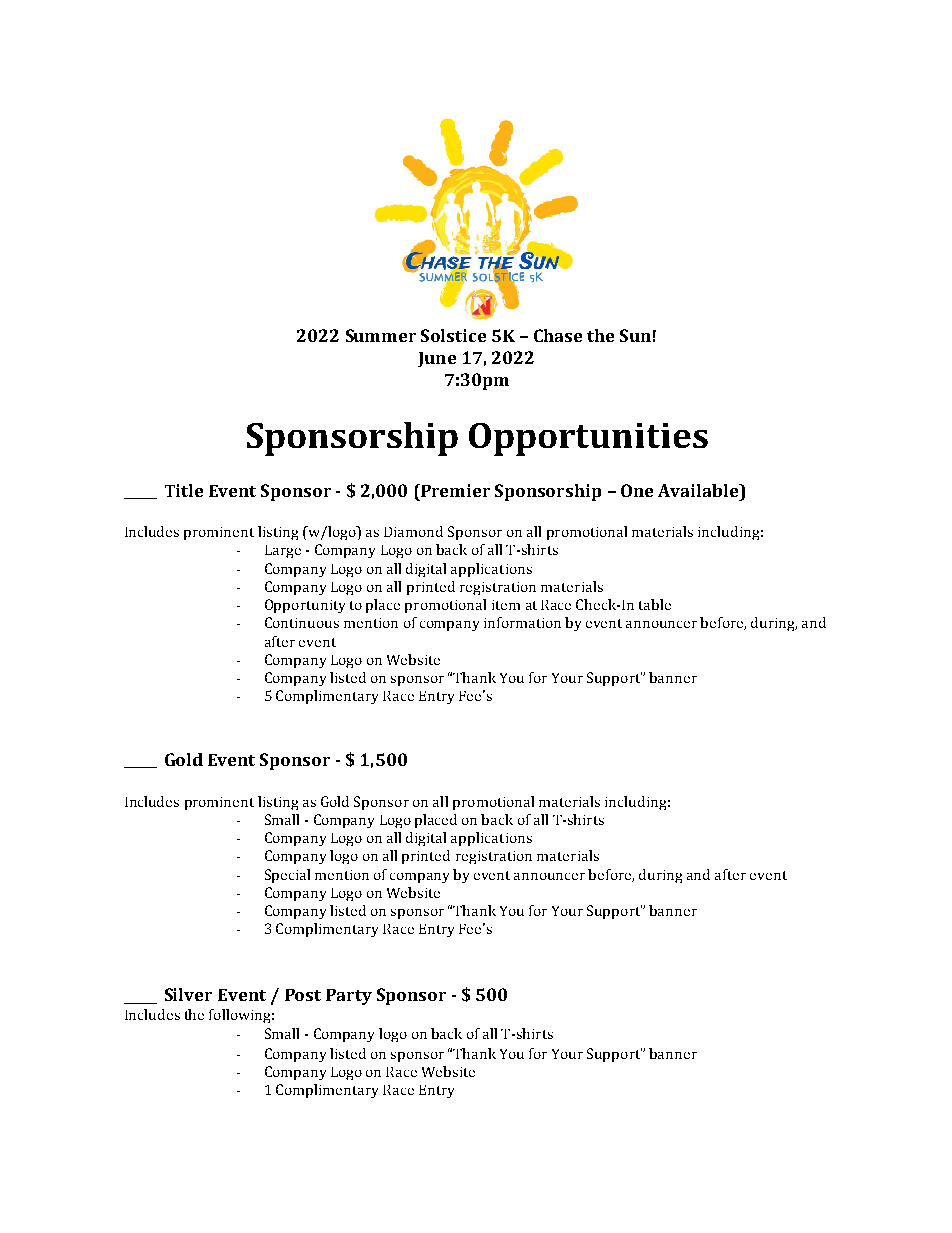 The image size is (952, 1233). Describe the element at coordinates (655, 604) in the screenshot. I see `table` at that location.
